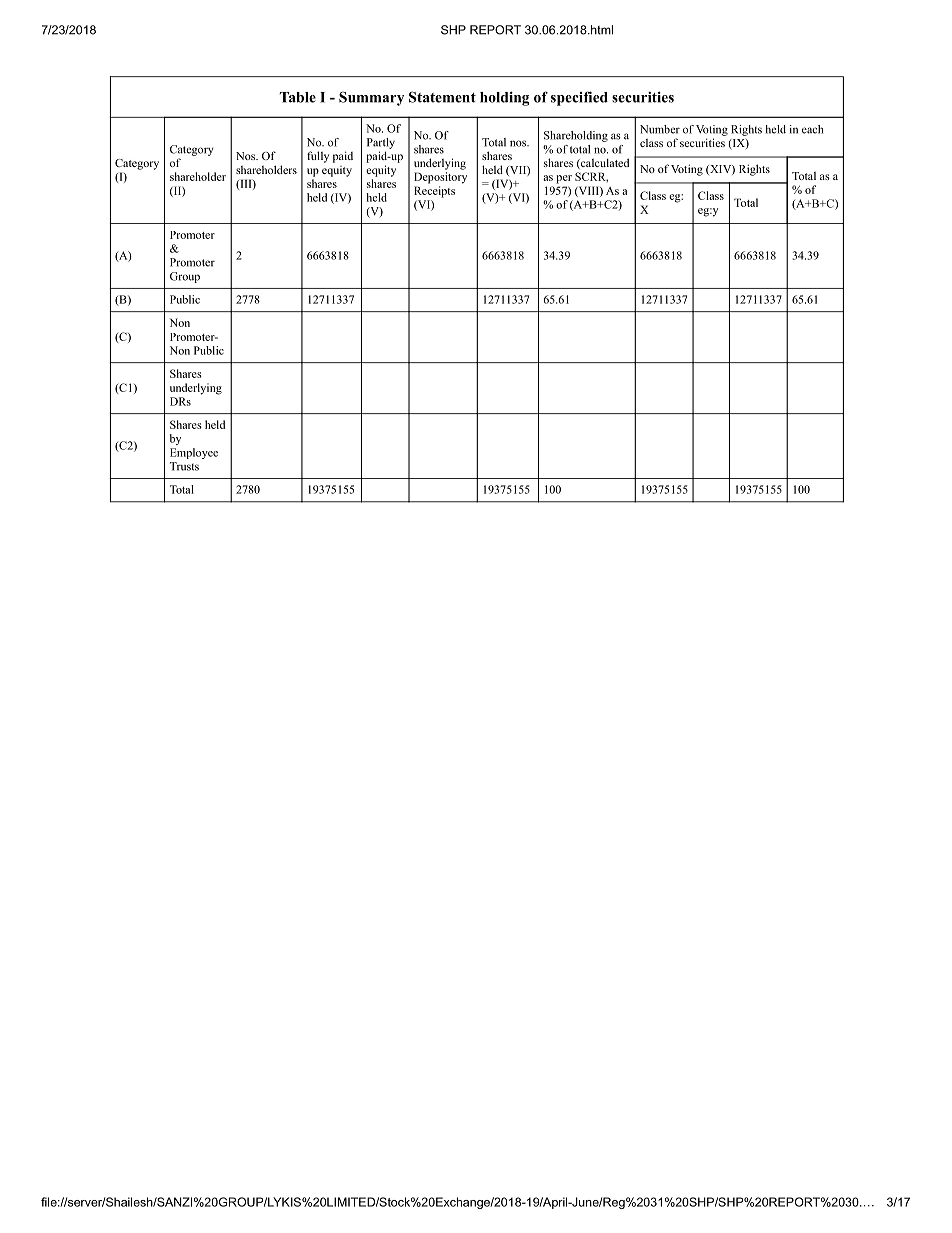 The image size is (952, 1233). Describe the element at coordinates (194, 453) in the screenshot. I see `Employee` at that location.
